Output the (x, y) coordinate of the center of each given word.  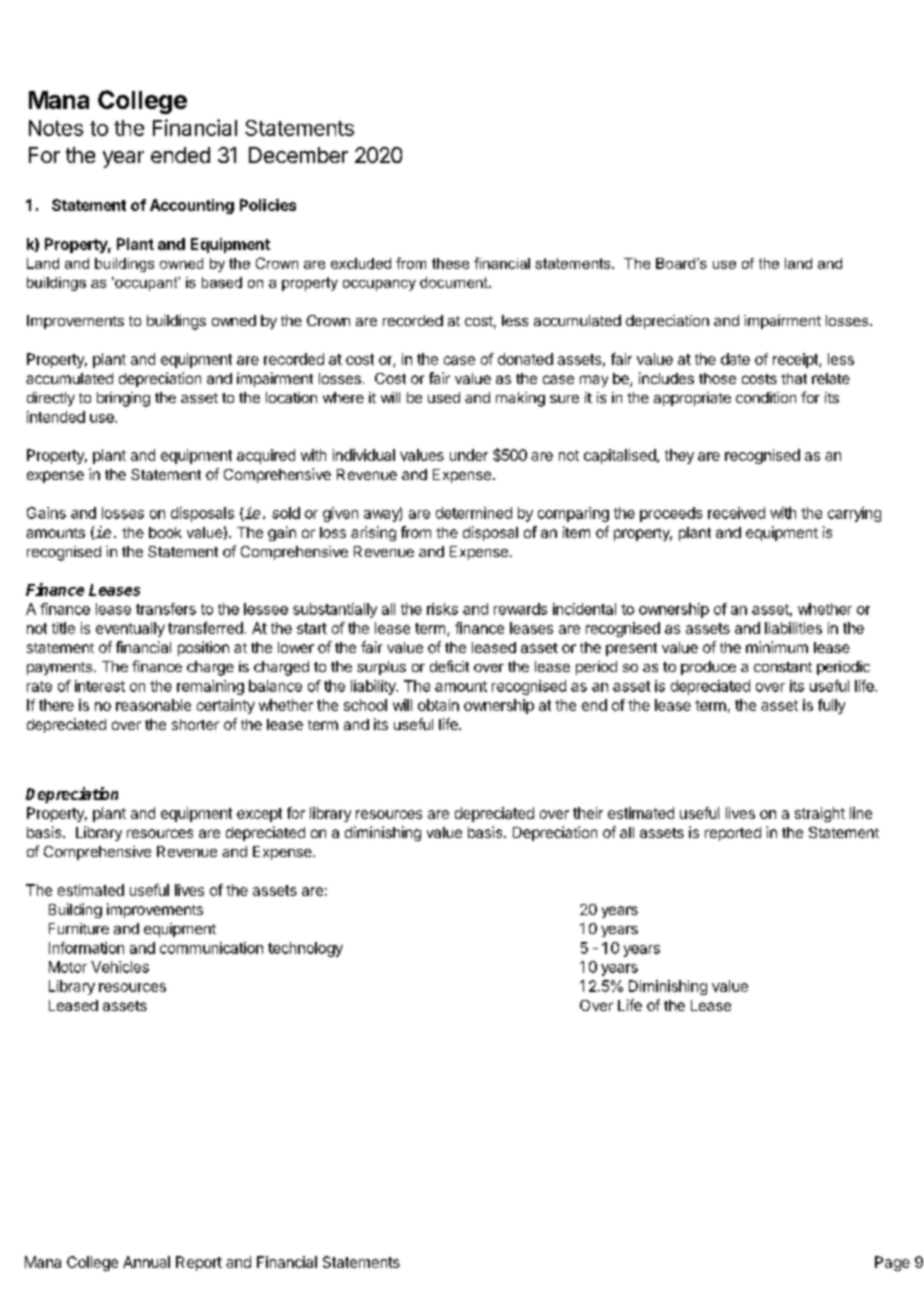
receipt (796, 360)
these (450, 263)
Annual (146, 1262)
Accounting (192, 206)
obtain (438, 705)
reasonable (153, 705)
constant (783, 667)
